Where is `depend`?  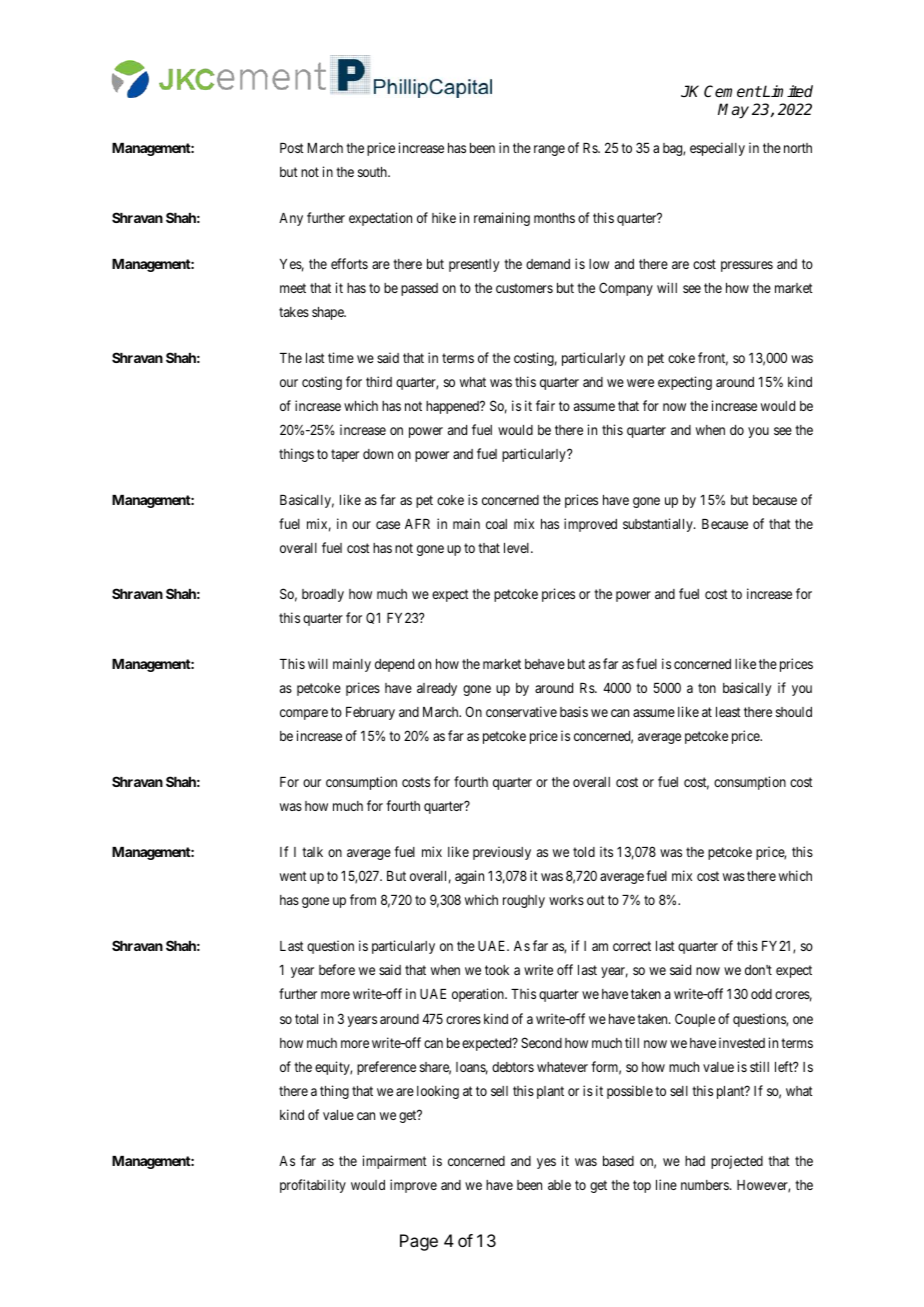
depend is located at coordinates (394, 665).
